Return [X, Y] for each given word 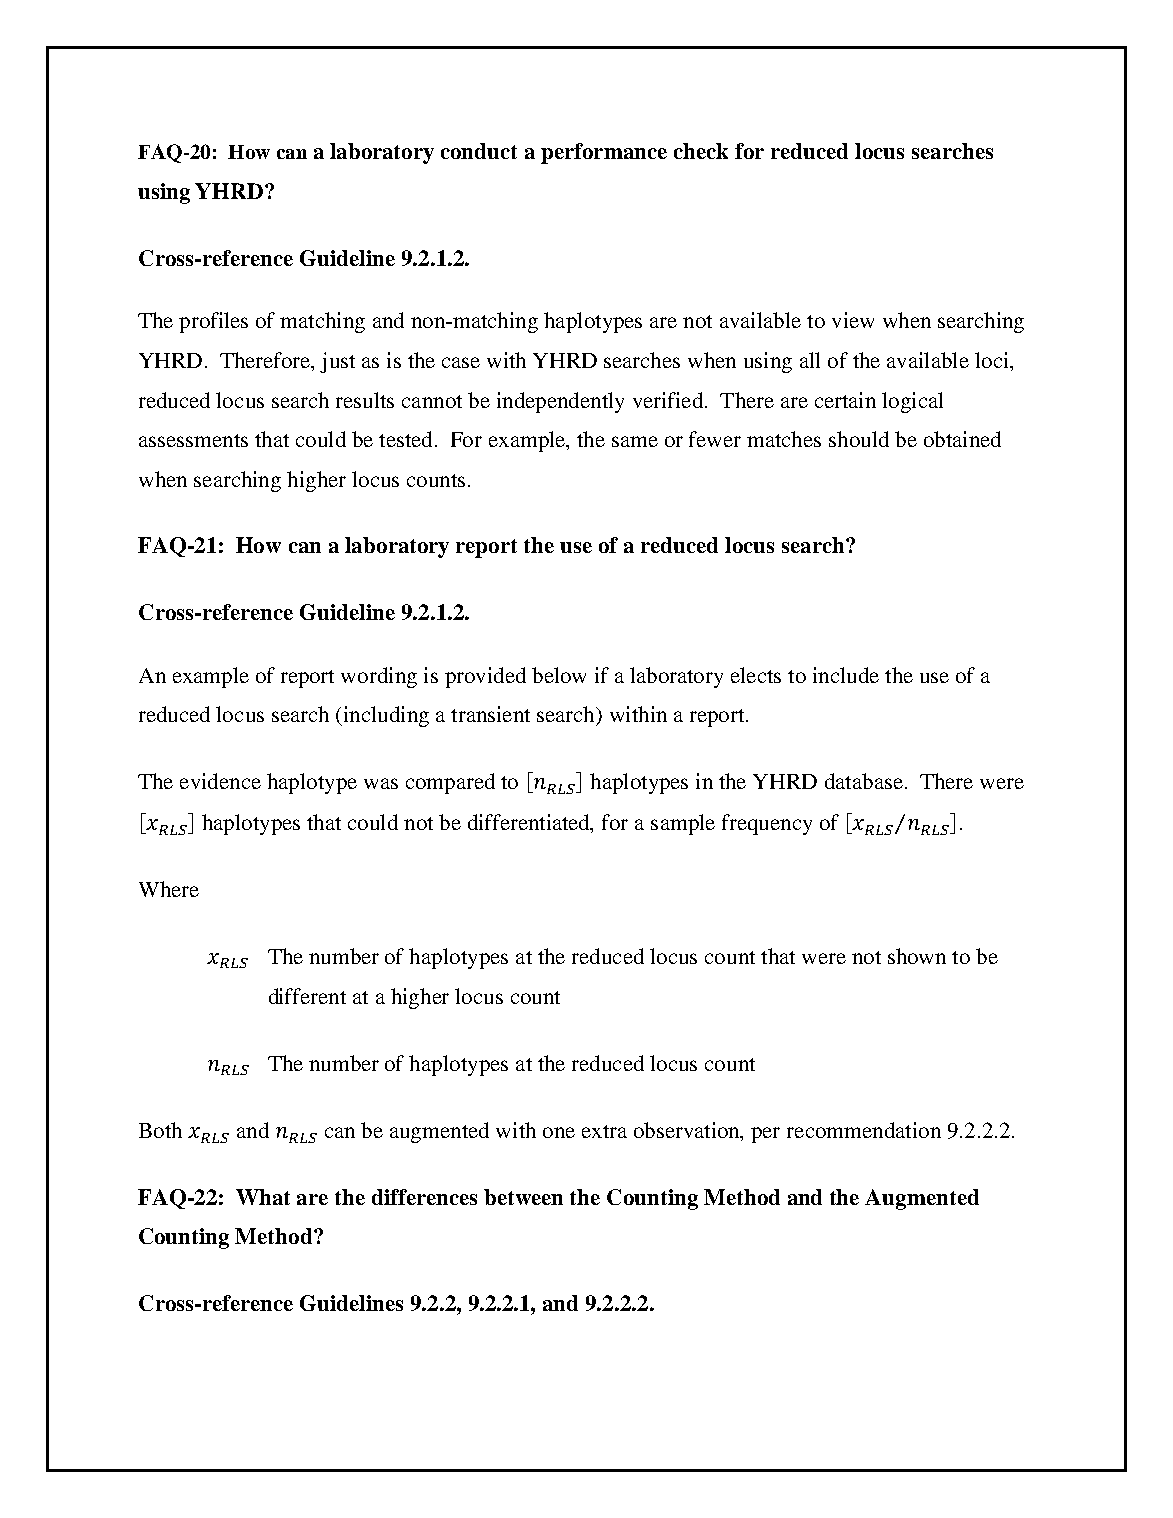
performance [604, 153]
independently [560, 402]
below [559, 675]
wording [379, 677]
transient [490, 714]
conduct [479, 151]
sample [683, 824]
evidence [220, 781]
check [701, 151]
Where [169, 889]
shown [917, 956]
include [846, 675]
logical [912, 402]
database [864, 781]
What [263, 1197]
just [337, 362]
